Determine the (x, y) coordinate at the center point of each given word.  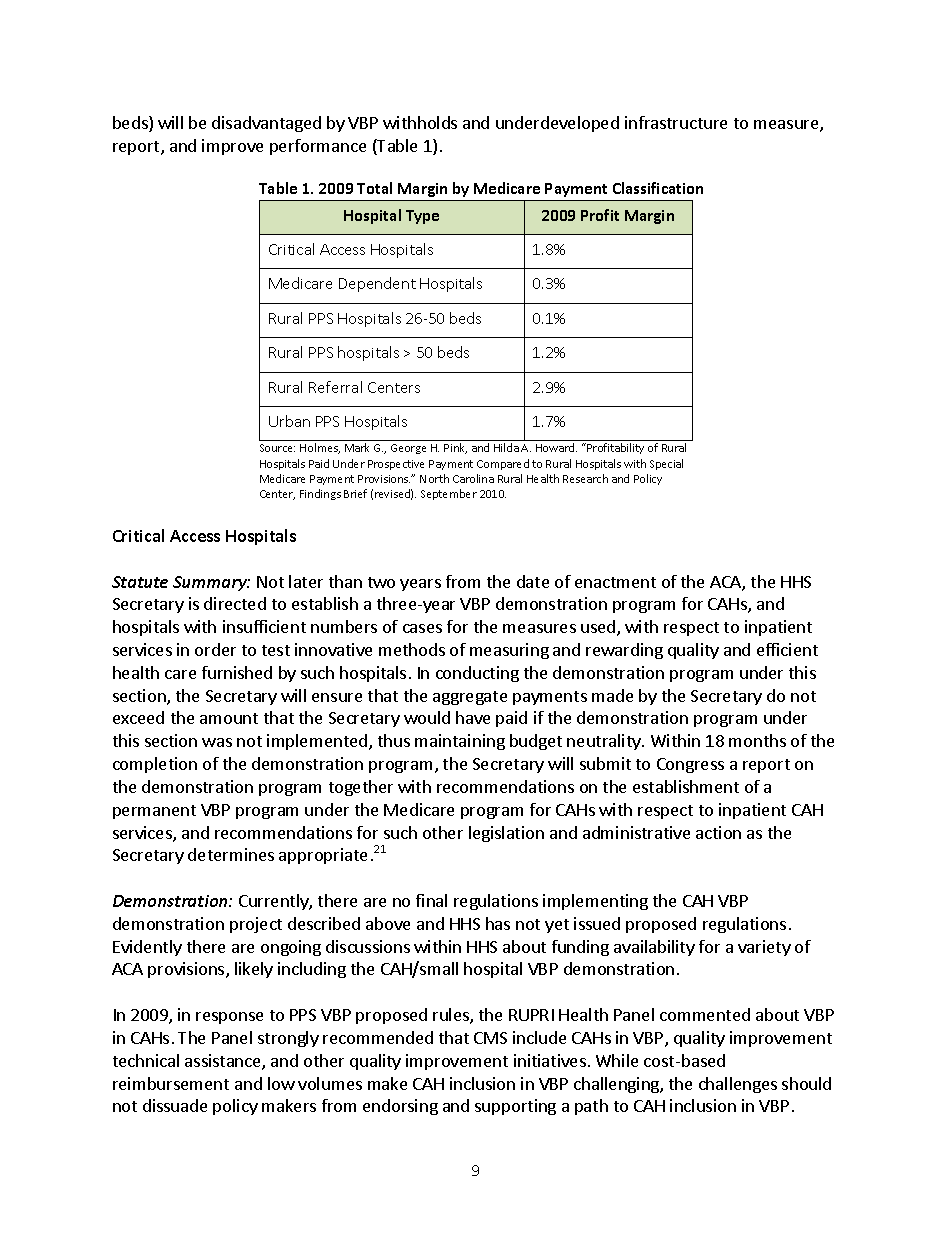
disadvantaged (266, 124)
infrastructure (676, 122)
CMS (490, 1038)
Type (422, 217)
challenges (738, 1085)
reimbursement (171, 1083)
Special (666, 464)
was (217, 742)
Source (277, 448)
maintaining (460, 742)
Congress (690, 765)
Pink (455, 448)
